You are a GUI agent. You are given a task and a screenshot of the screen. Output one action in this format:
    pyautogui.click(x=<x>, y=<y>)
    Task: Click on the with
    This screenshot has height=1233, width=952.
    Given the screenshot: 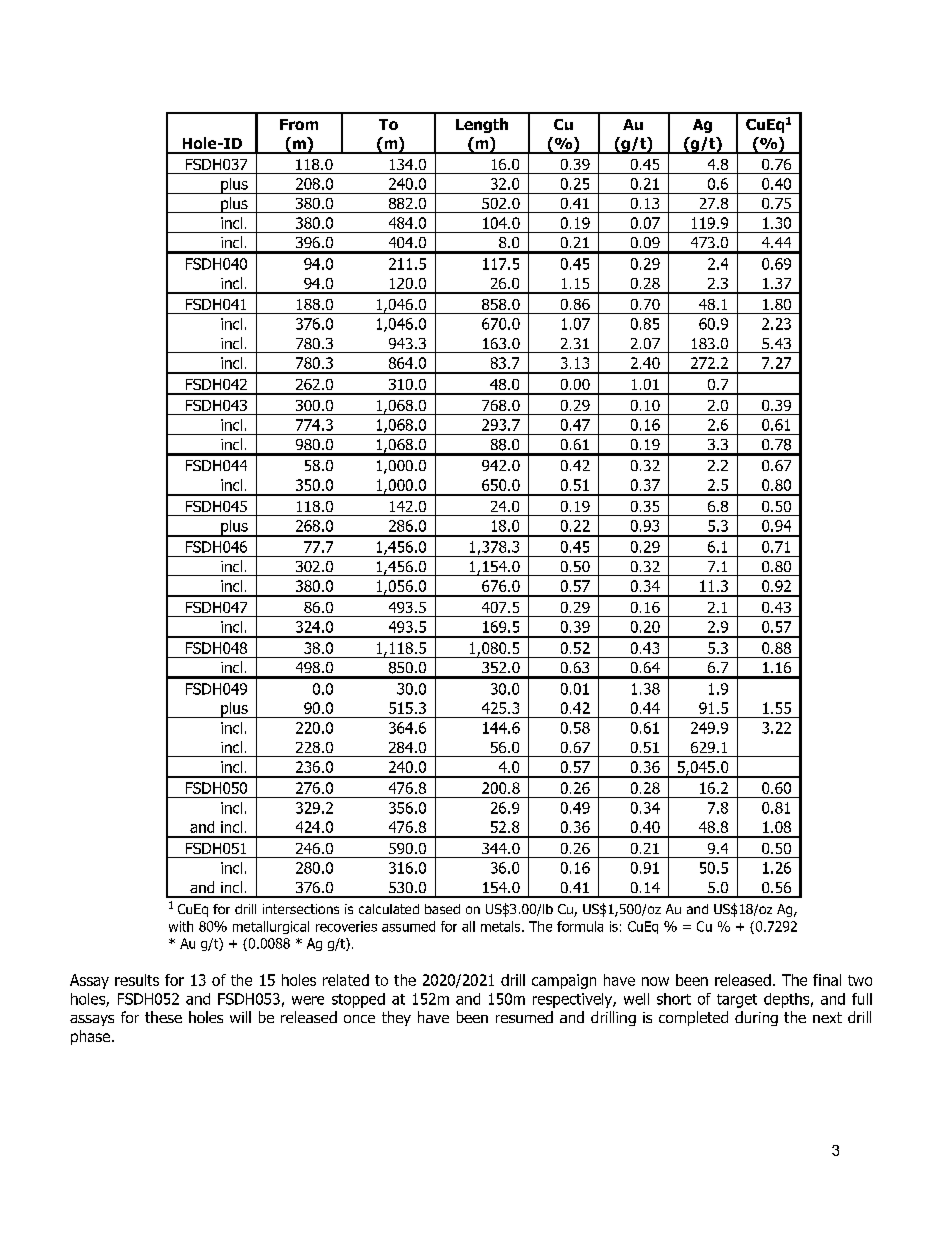 What is the action you would take?
    pyautogui.click(x=181, y=926)
